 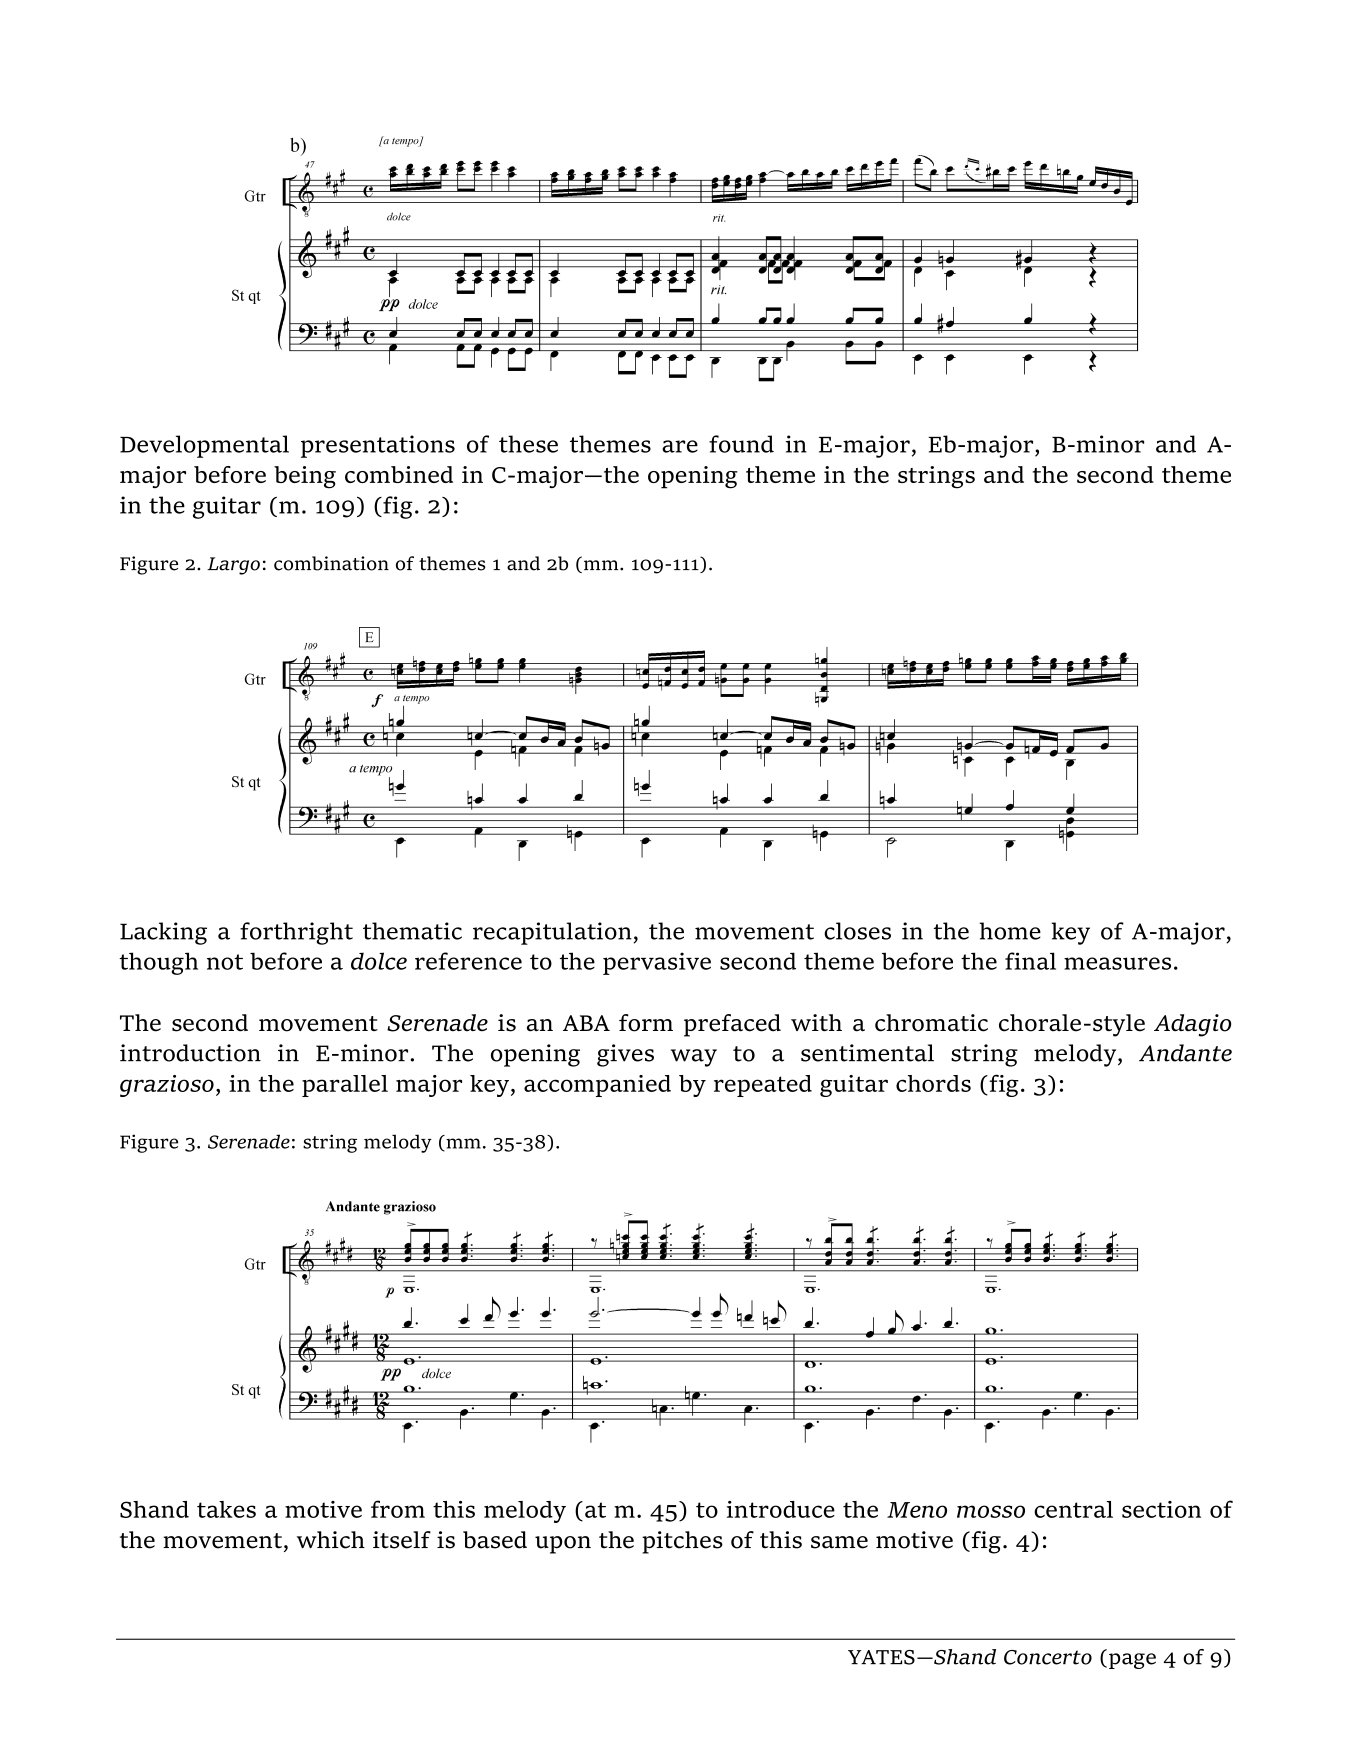 What do you see at coordinates (305, 477) in the screenshot?
I see `being` at bounding box center [305, 477].
